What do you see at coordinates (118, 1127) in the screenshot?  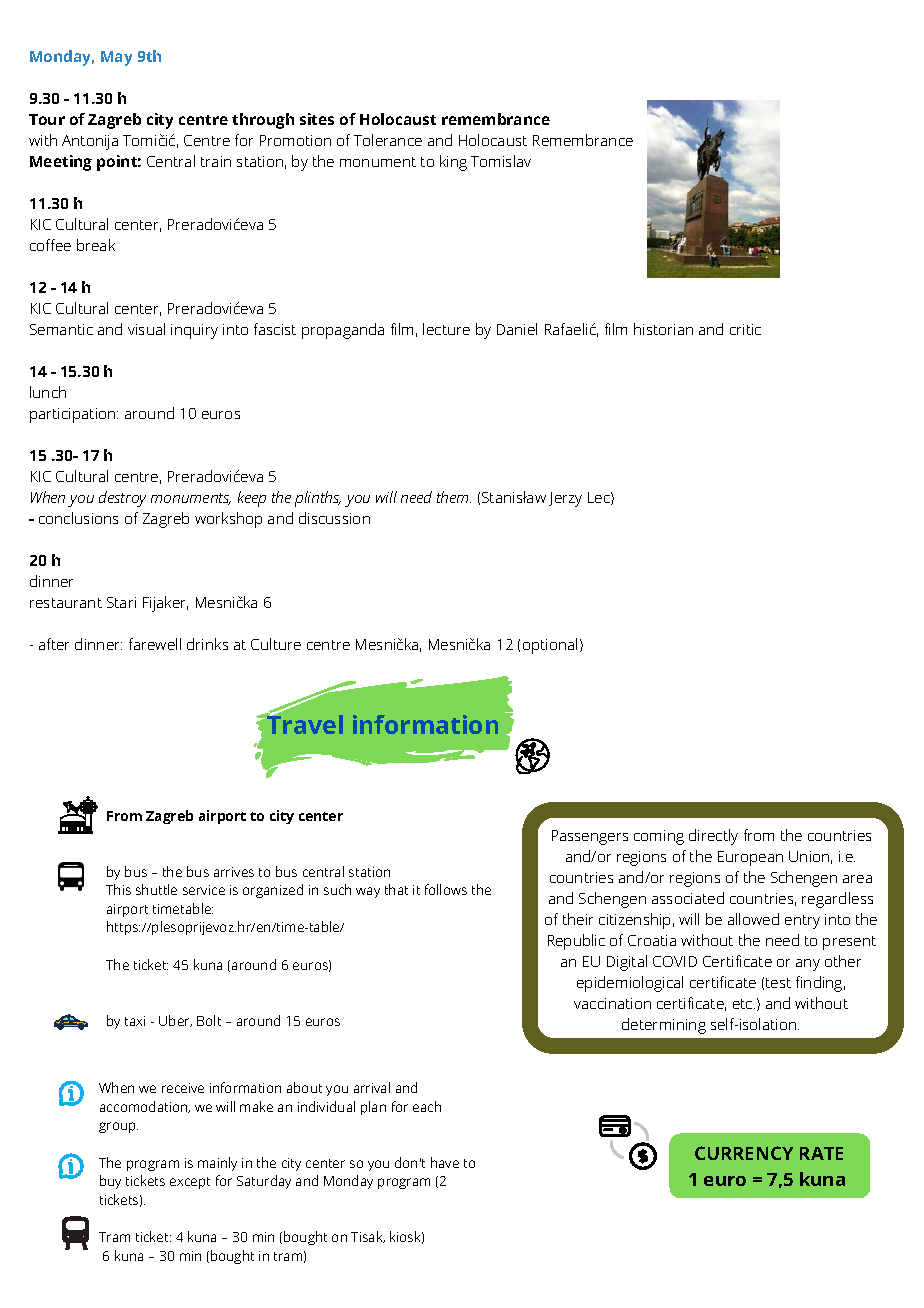 I see `group` at bounding box center [118, 1127].
